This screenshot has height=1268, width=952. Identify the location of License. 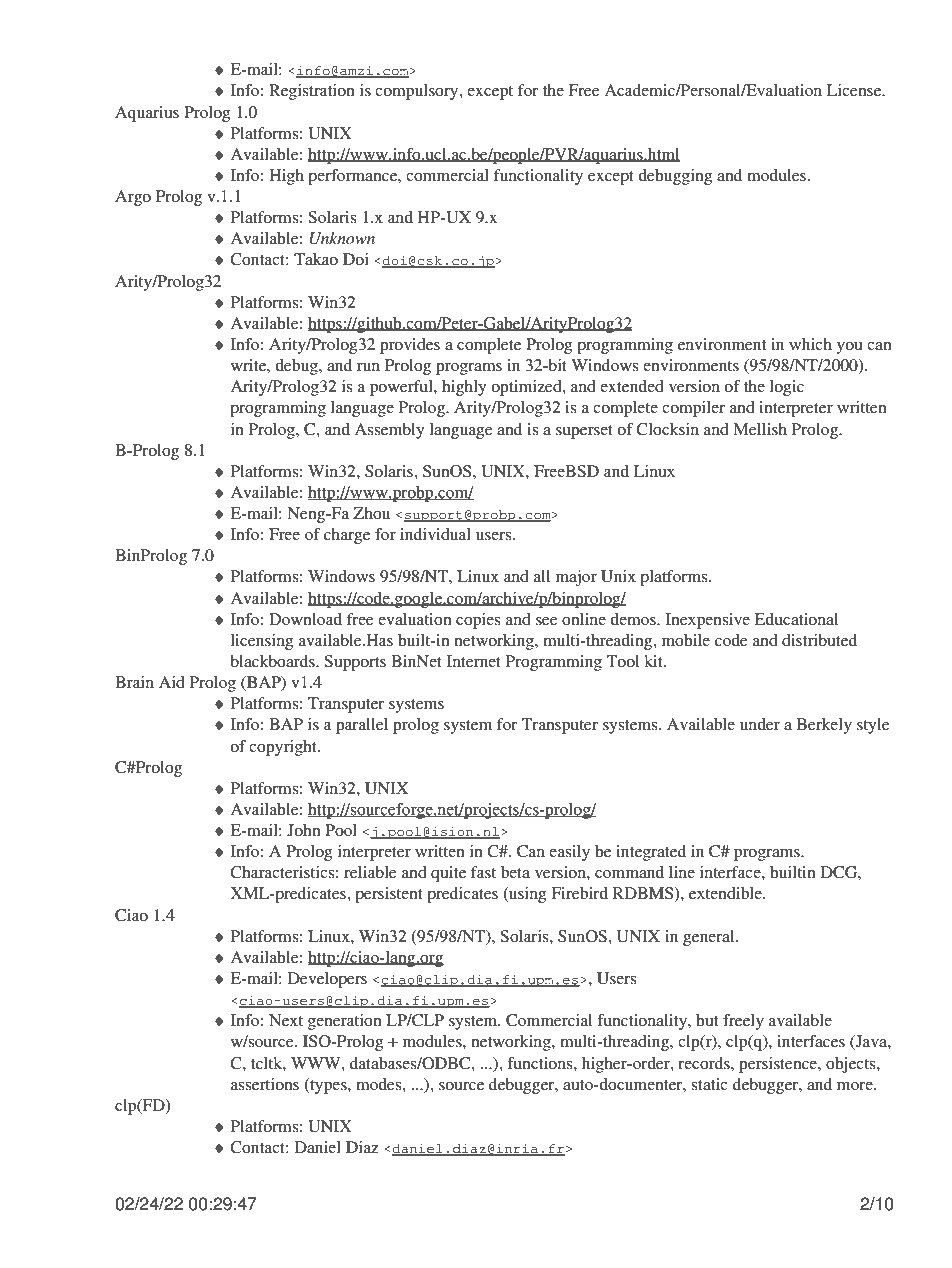
(855, 90).
